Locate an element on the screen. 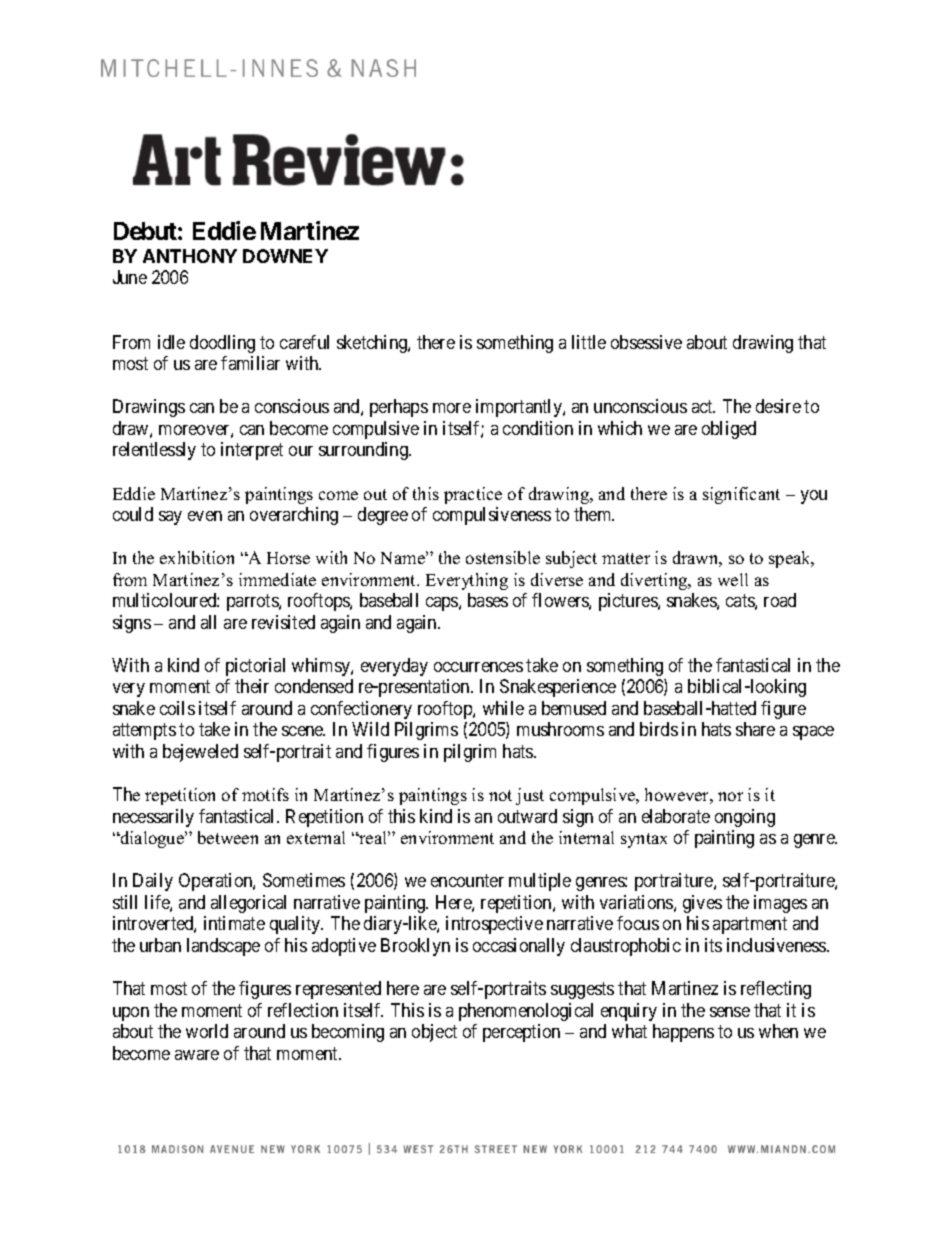  obsessive is located at coordinates (646, 342).
